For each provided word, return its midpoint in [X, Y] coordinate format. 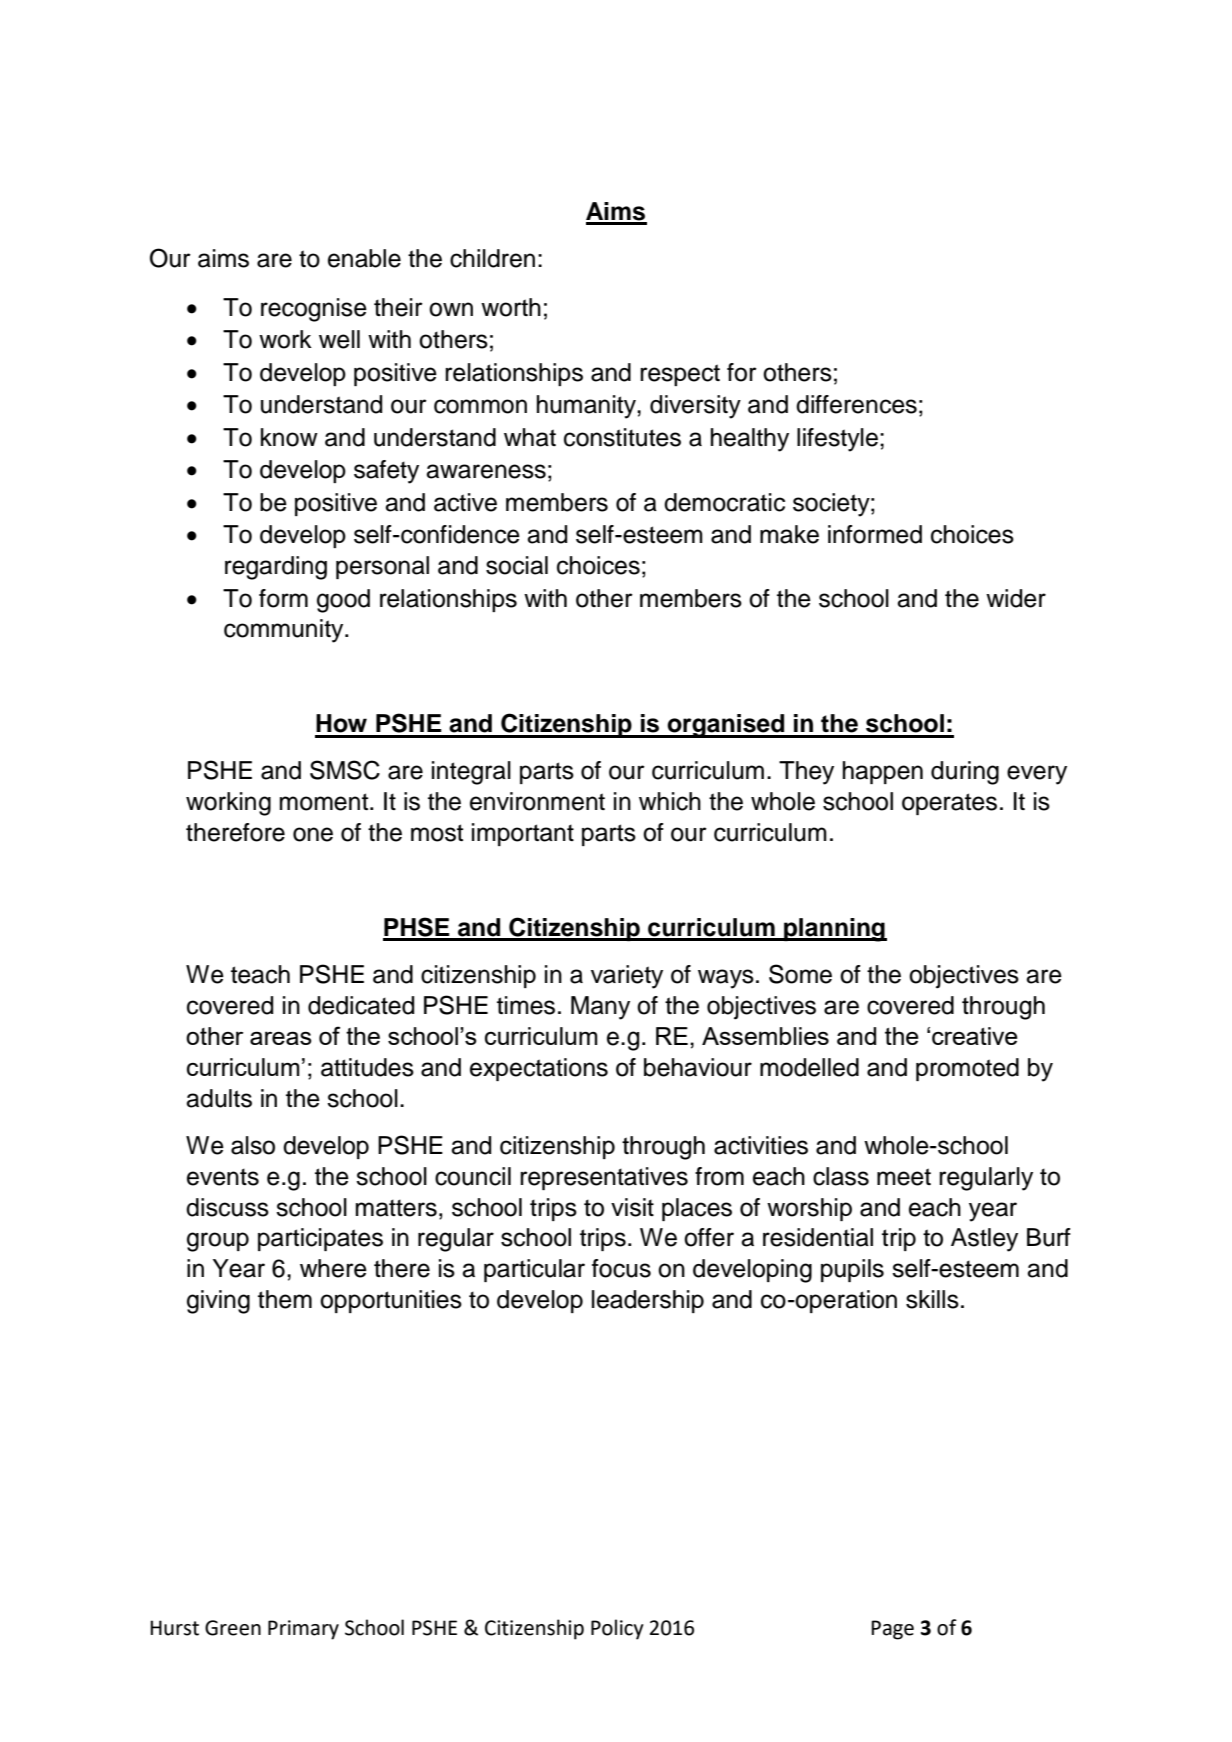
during [965, 773]
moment [325, 802]
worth [511, 307]
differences [856, 404]
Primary [303, 1630]
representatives [604, 1178]
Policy [617, 1629]
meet [904, 1177]
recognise [314, 310]
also [253, 1145]
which [670, 801]
